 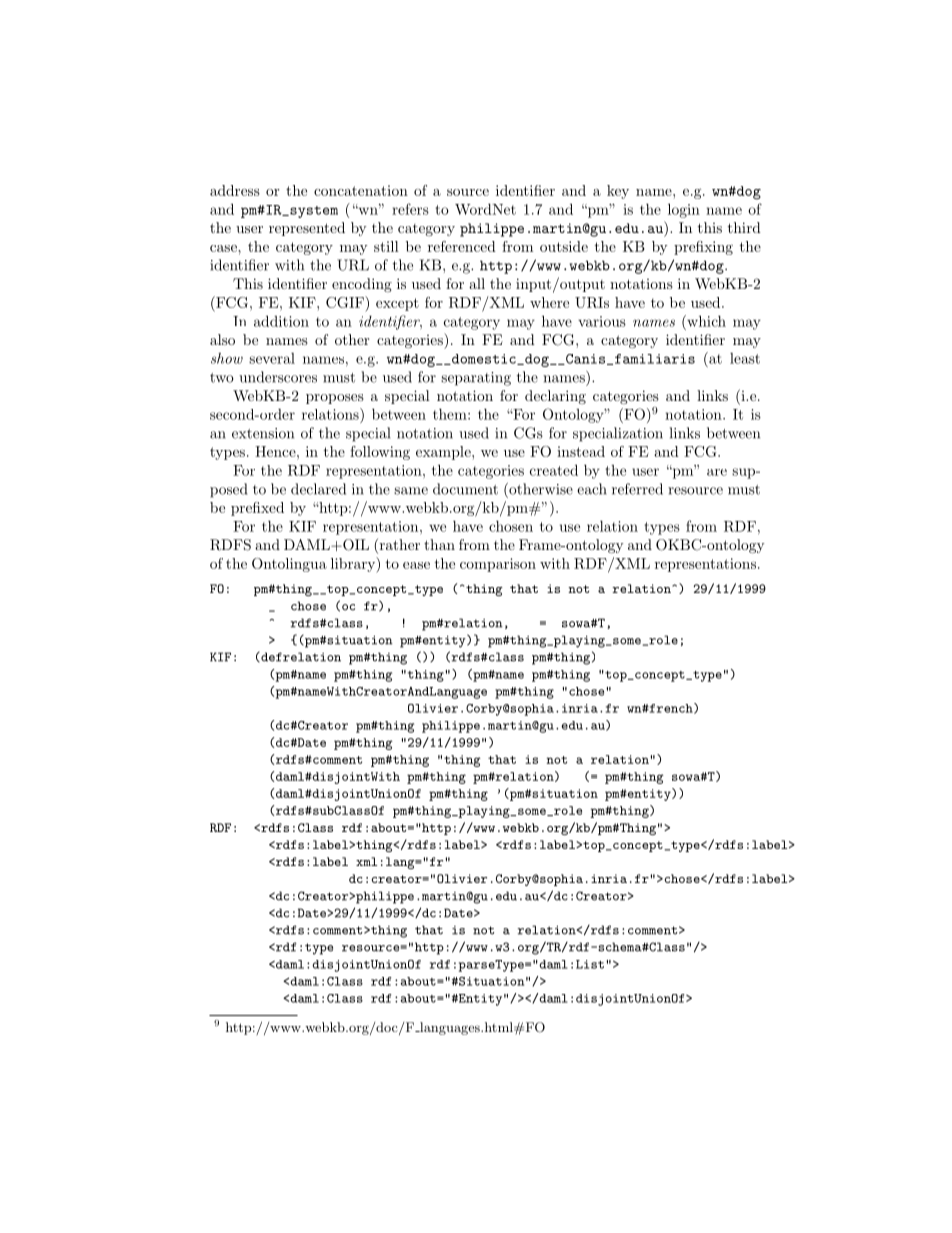 What do you see at coordinates (705, 321) in the image?
I see `which` at bounding box center [705, 321].
